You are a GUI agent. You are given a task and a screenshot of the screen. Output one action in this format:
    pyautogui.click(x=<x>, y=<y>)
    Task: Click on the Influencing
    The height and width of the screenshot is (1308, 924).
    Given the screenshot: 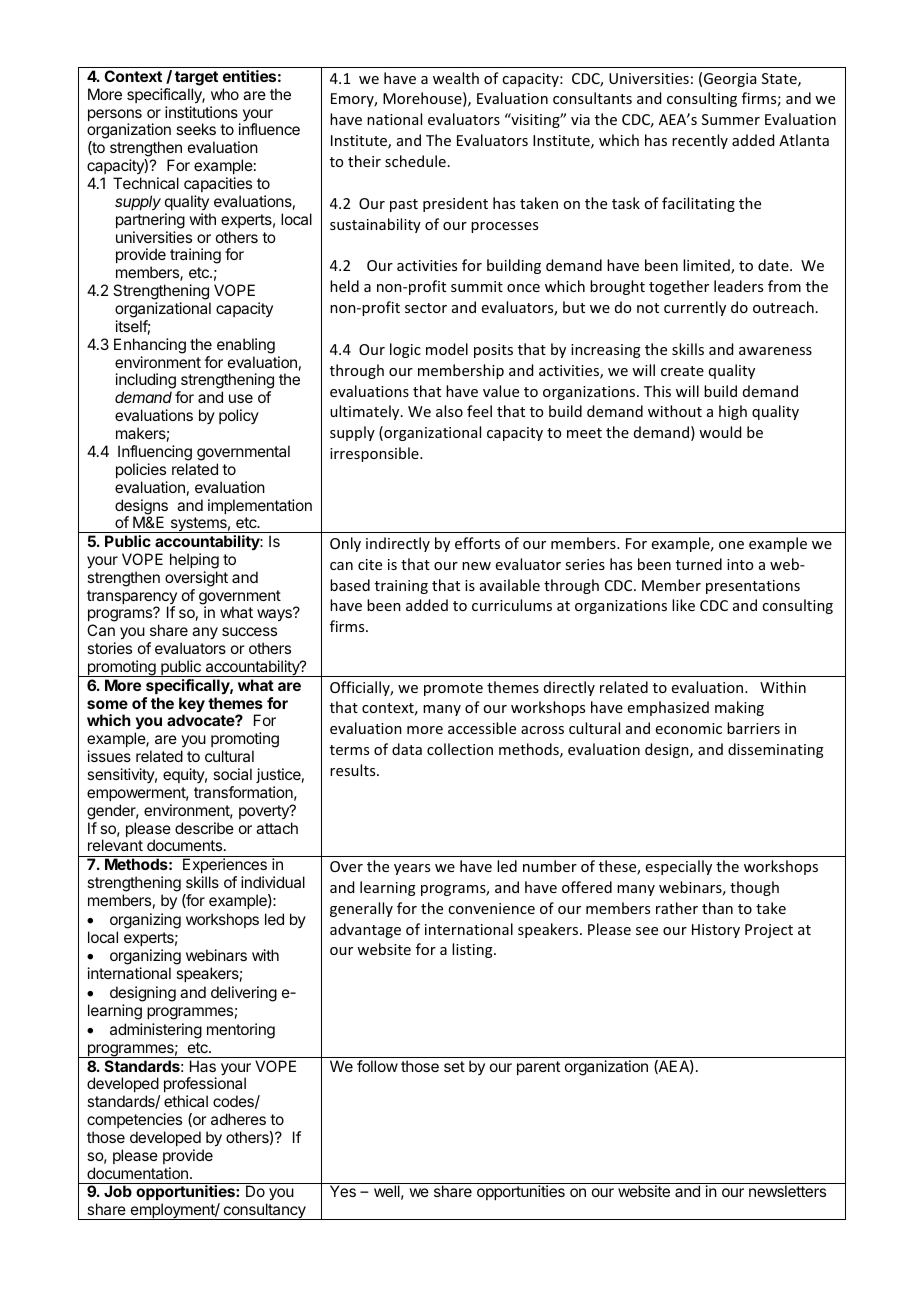 What is the action you would take?
    pyautogui.click(x=155, y=453)
